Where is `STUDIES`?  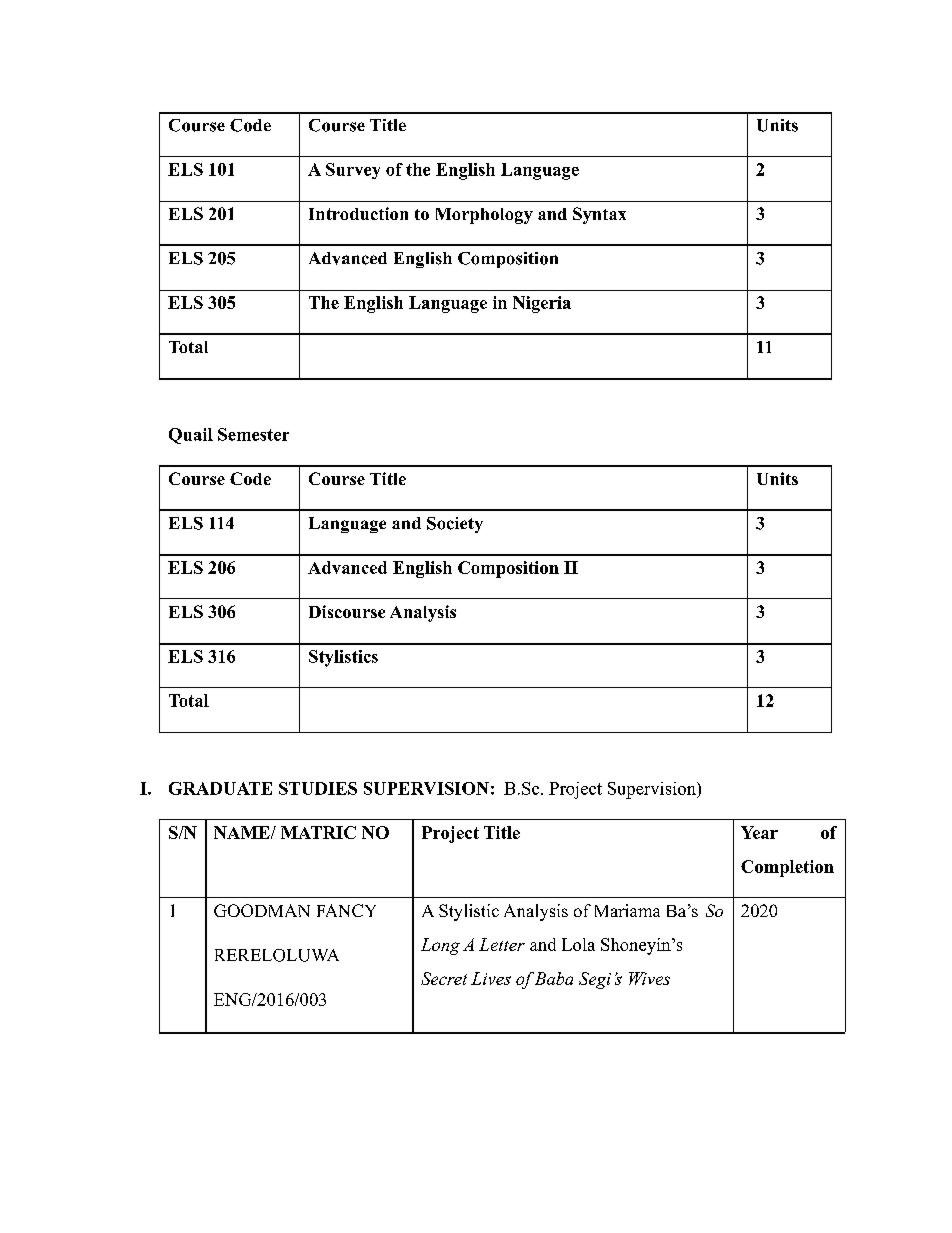 STUDIES is located at coordinates (318, 788).
